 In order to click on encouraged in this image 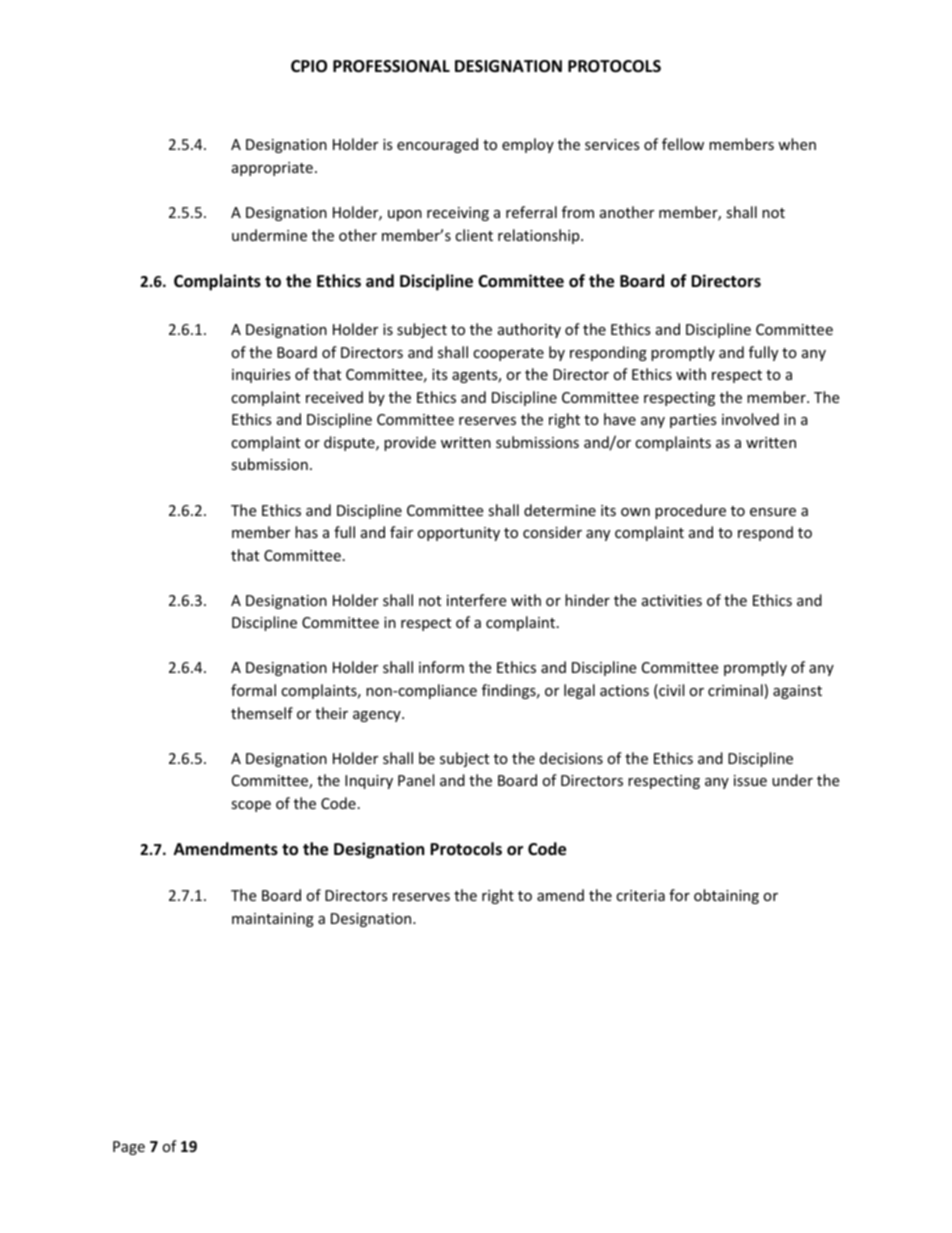, I will do `click(437, 145)`.
